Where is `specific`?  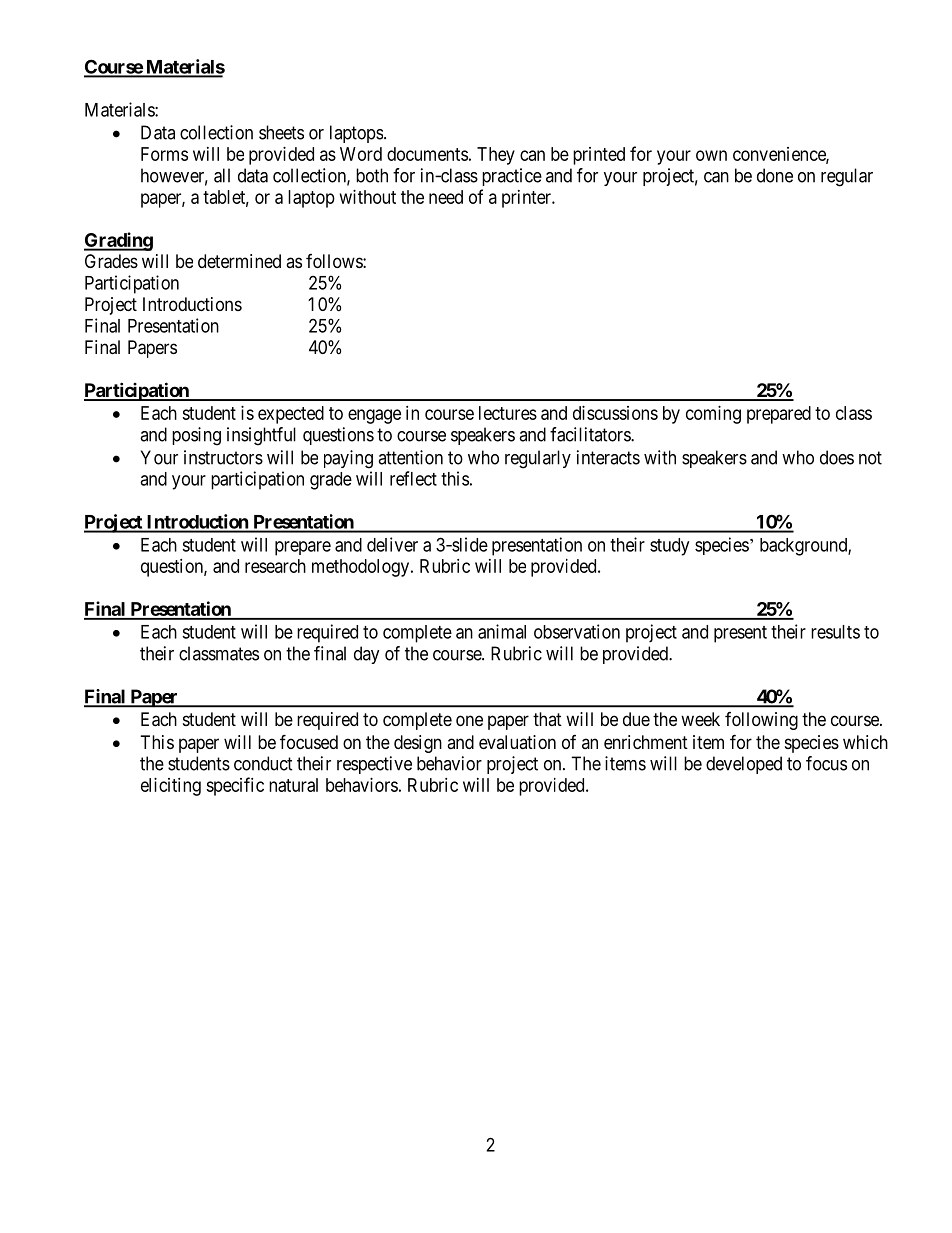
specific is located at coordinates (235, 786).
